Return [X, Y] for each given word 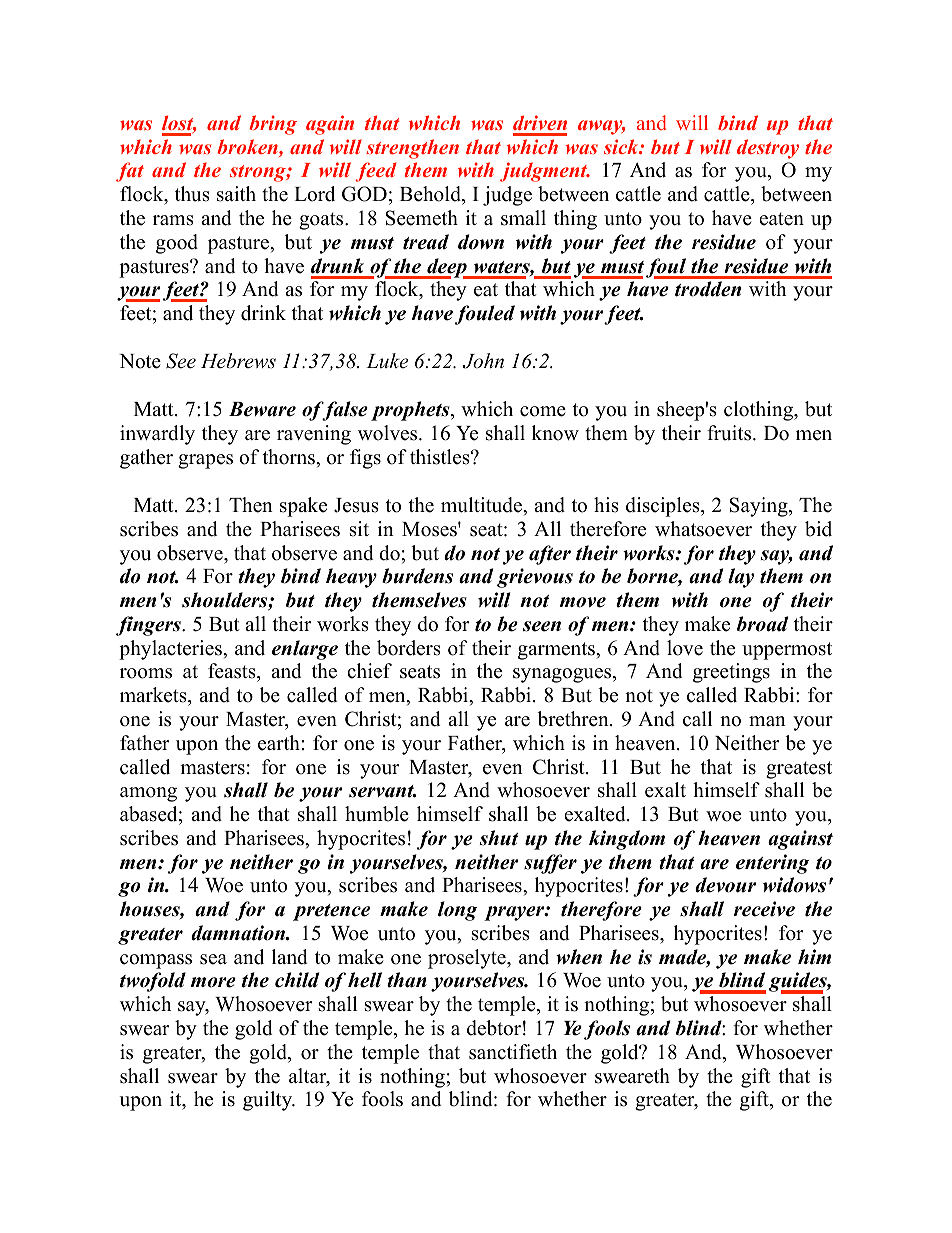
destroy [768, 149]
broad [762, 624]
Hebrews [238, 361]
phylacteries [171, 650]
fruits [730, 433]
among [148, 794]
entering [772, 864]
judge [507, 196]
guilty [269, 1101]
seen [542, 626]
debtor [494, 1028]
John [483, 361]
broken [248, 148]
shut [499, 838]
